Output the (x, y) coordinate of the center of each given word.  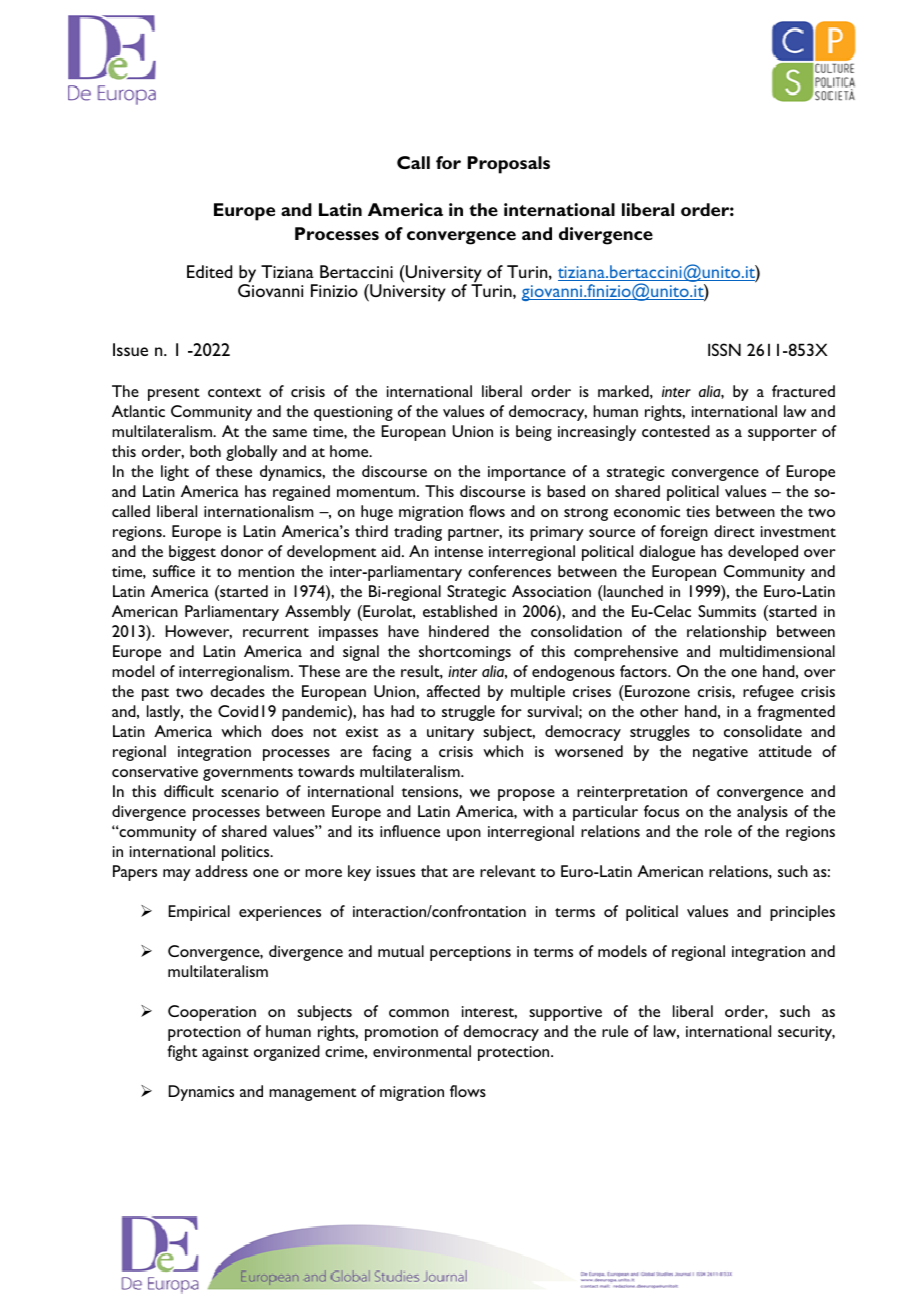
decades (237, 691)
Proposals (508, 165)
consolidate (763, 731)
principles (802, 913)
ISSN (724, 349)
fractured (803, 391)
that (434, 871)
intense (459, 551)
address (221, 871)
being (534, 433)
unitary (450, 733)
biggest (192, 553)
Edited (209, 271)
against (225, 1053)
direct (734, 531)
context (234, 392)
